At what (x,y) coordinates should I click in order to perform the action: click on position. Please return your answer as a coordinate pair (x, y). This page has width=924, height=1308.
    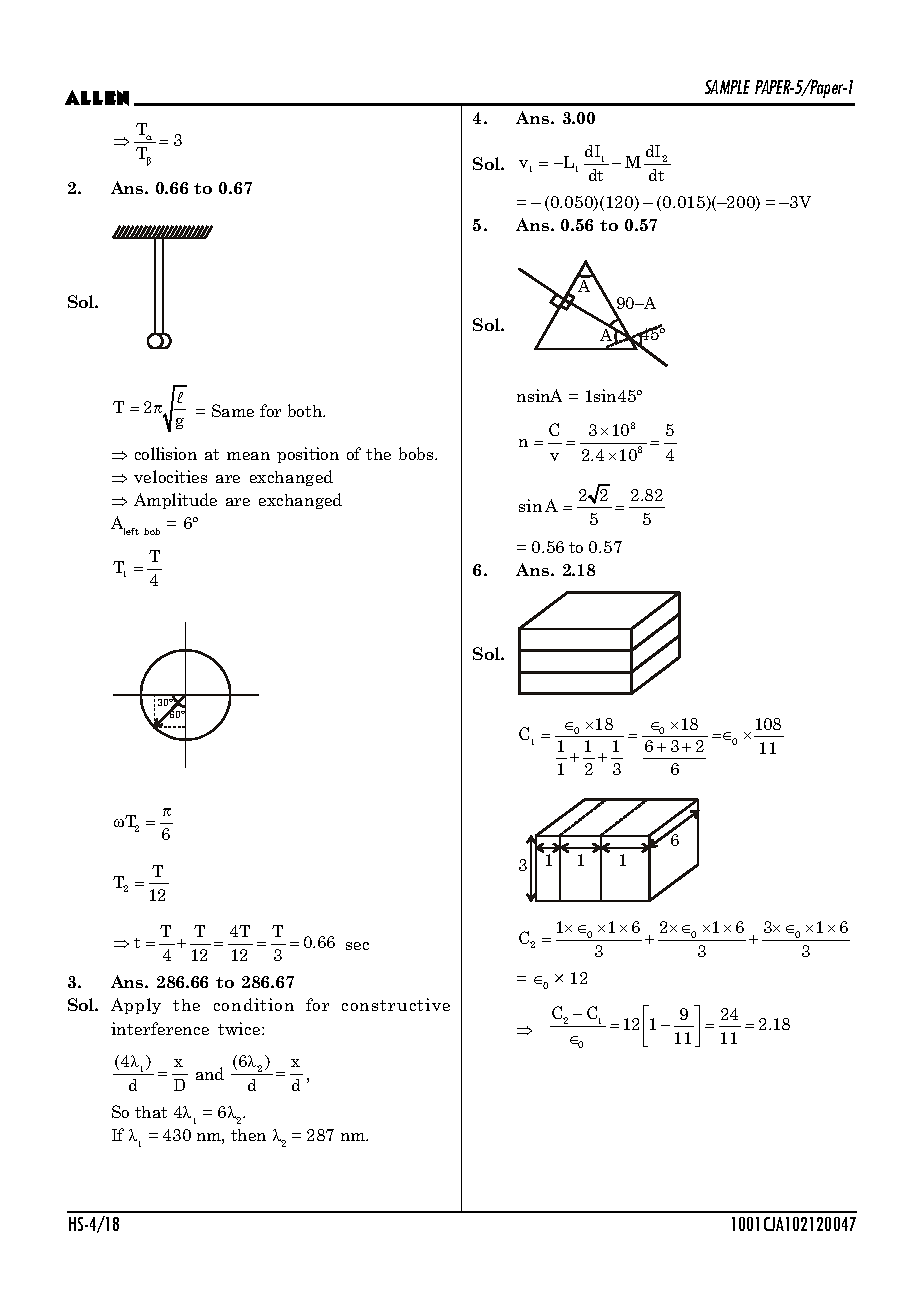
    Looking at the image, I should click on (308, 455).
